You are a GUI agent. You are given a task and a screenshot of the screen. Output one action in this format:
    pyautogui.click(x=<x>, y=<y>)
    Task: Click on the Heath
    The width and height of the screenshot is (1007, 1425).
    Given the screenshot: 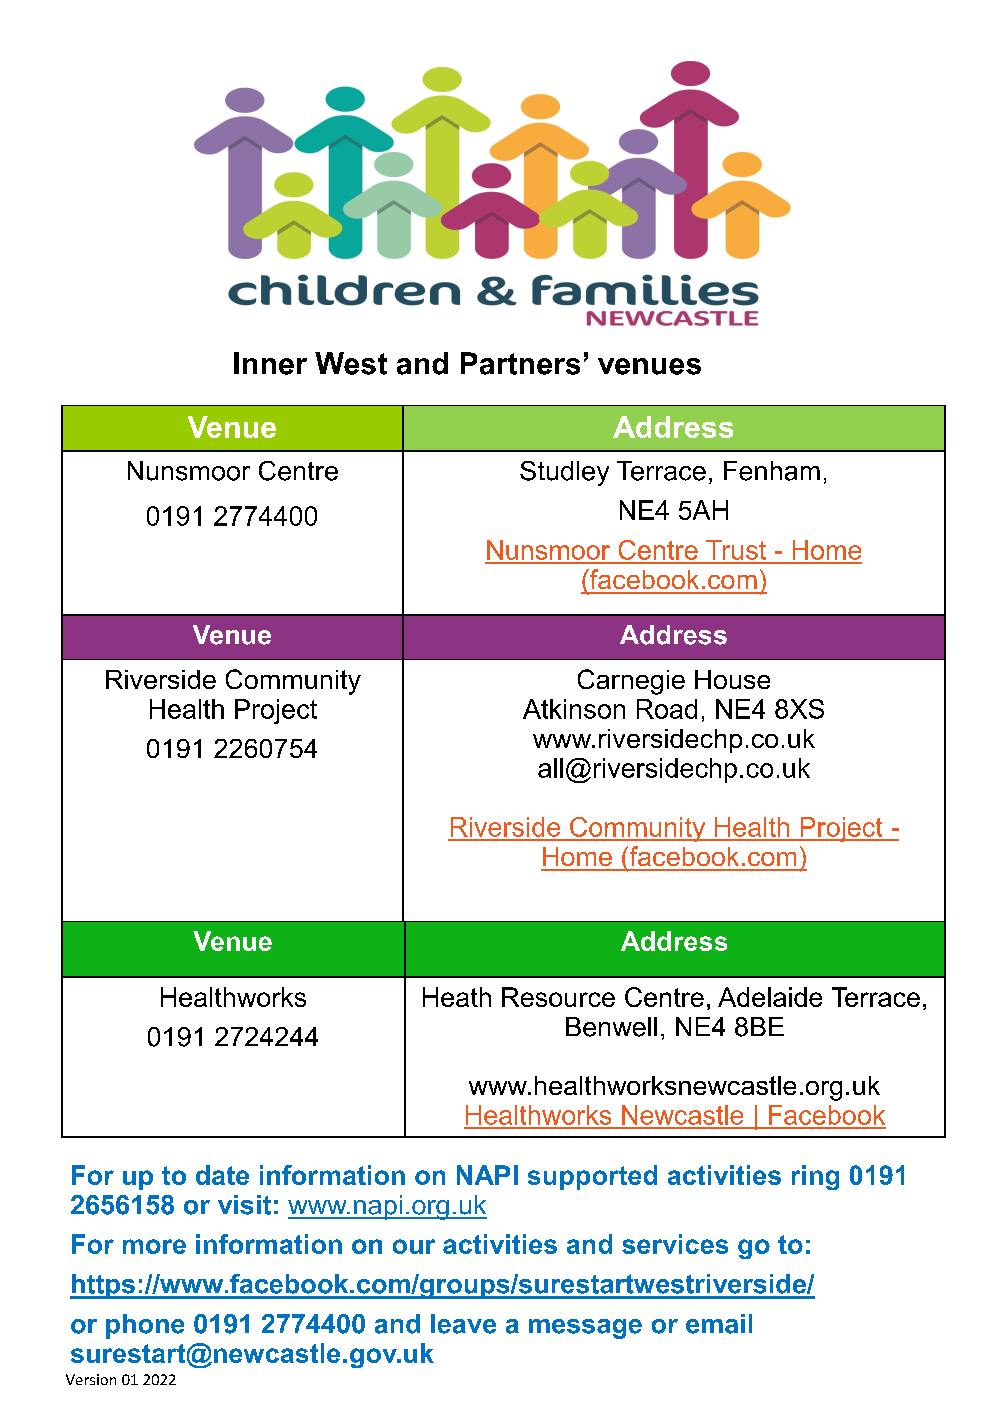 What is the action you would take?
    pyautogui.click(x=457, y=997)
